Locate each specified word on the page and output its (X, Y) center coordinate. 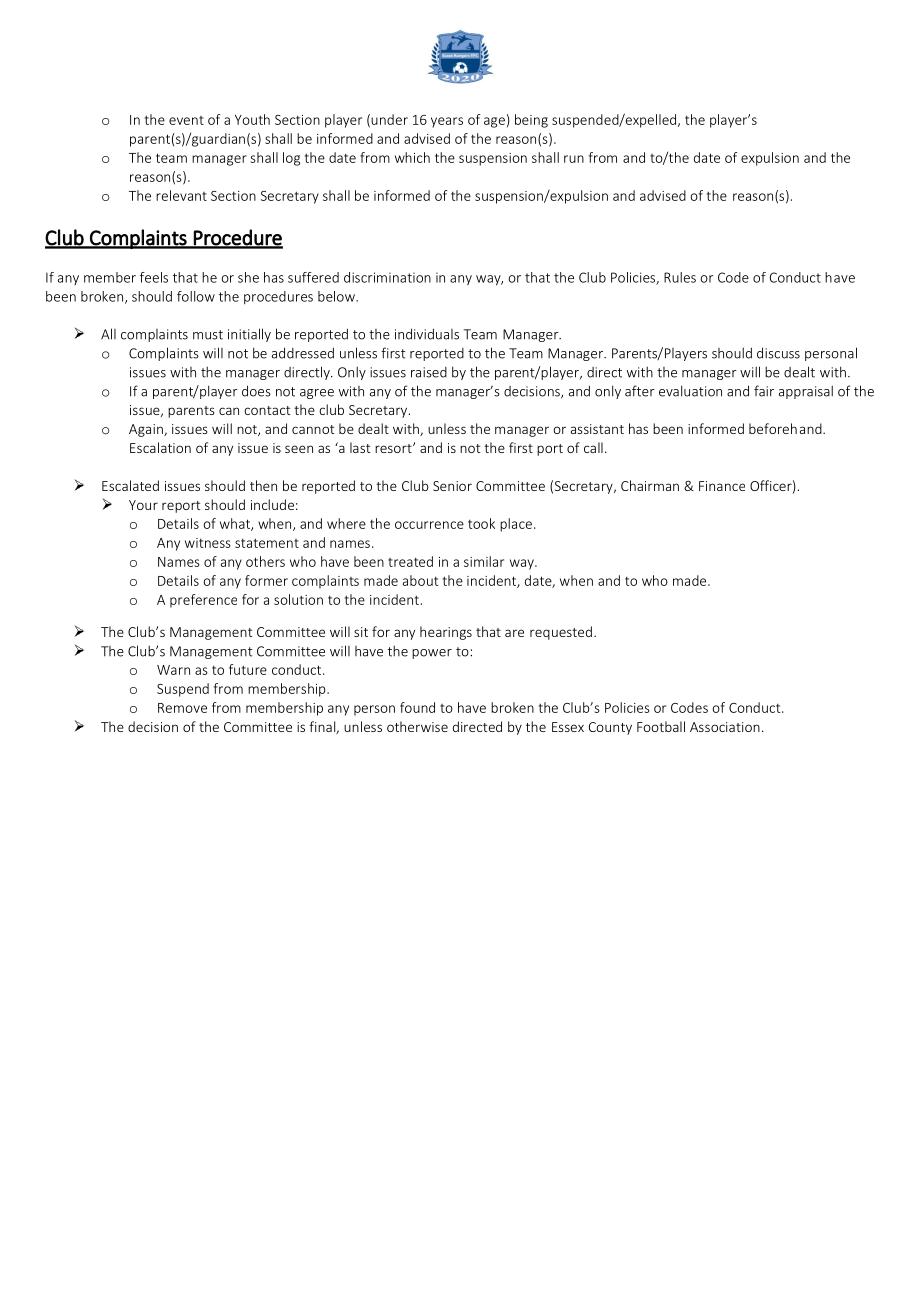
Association (725, 727)
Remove (182, 708)
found (417, 707)
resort (394, 448)
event (186, 120)
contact (267, 410)
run (574, 159)
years (447, 122)
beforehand (786, 428)
